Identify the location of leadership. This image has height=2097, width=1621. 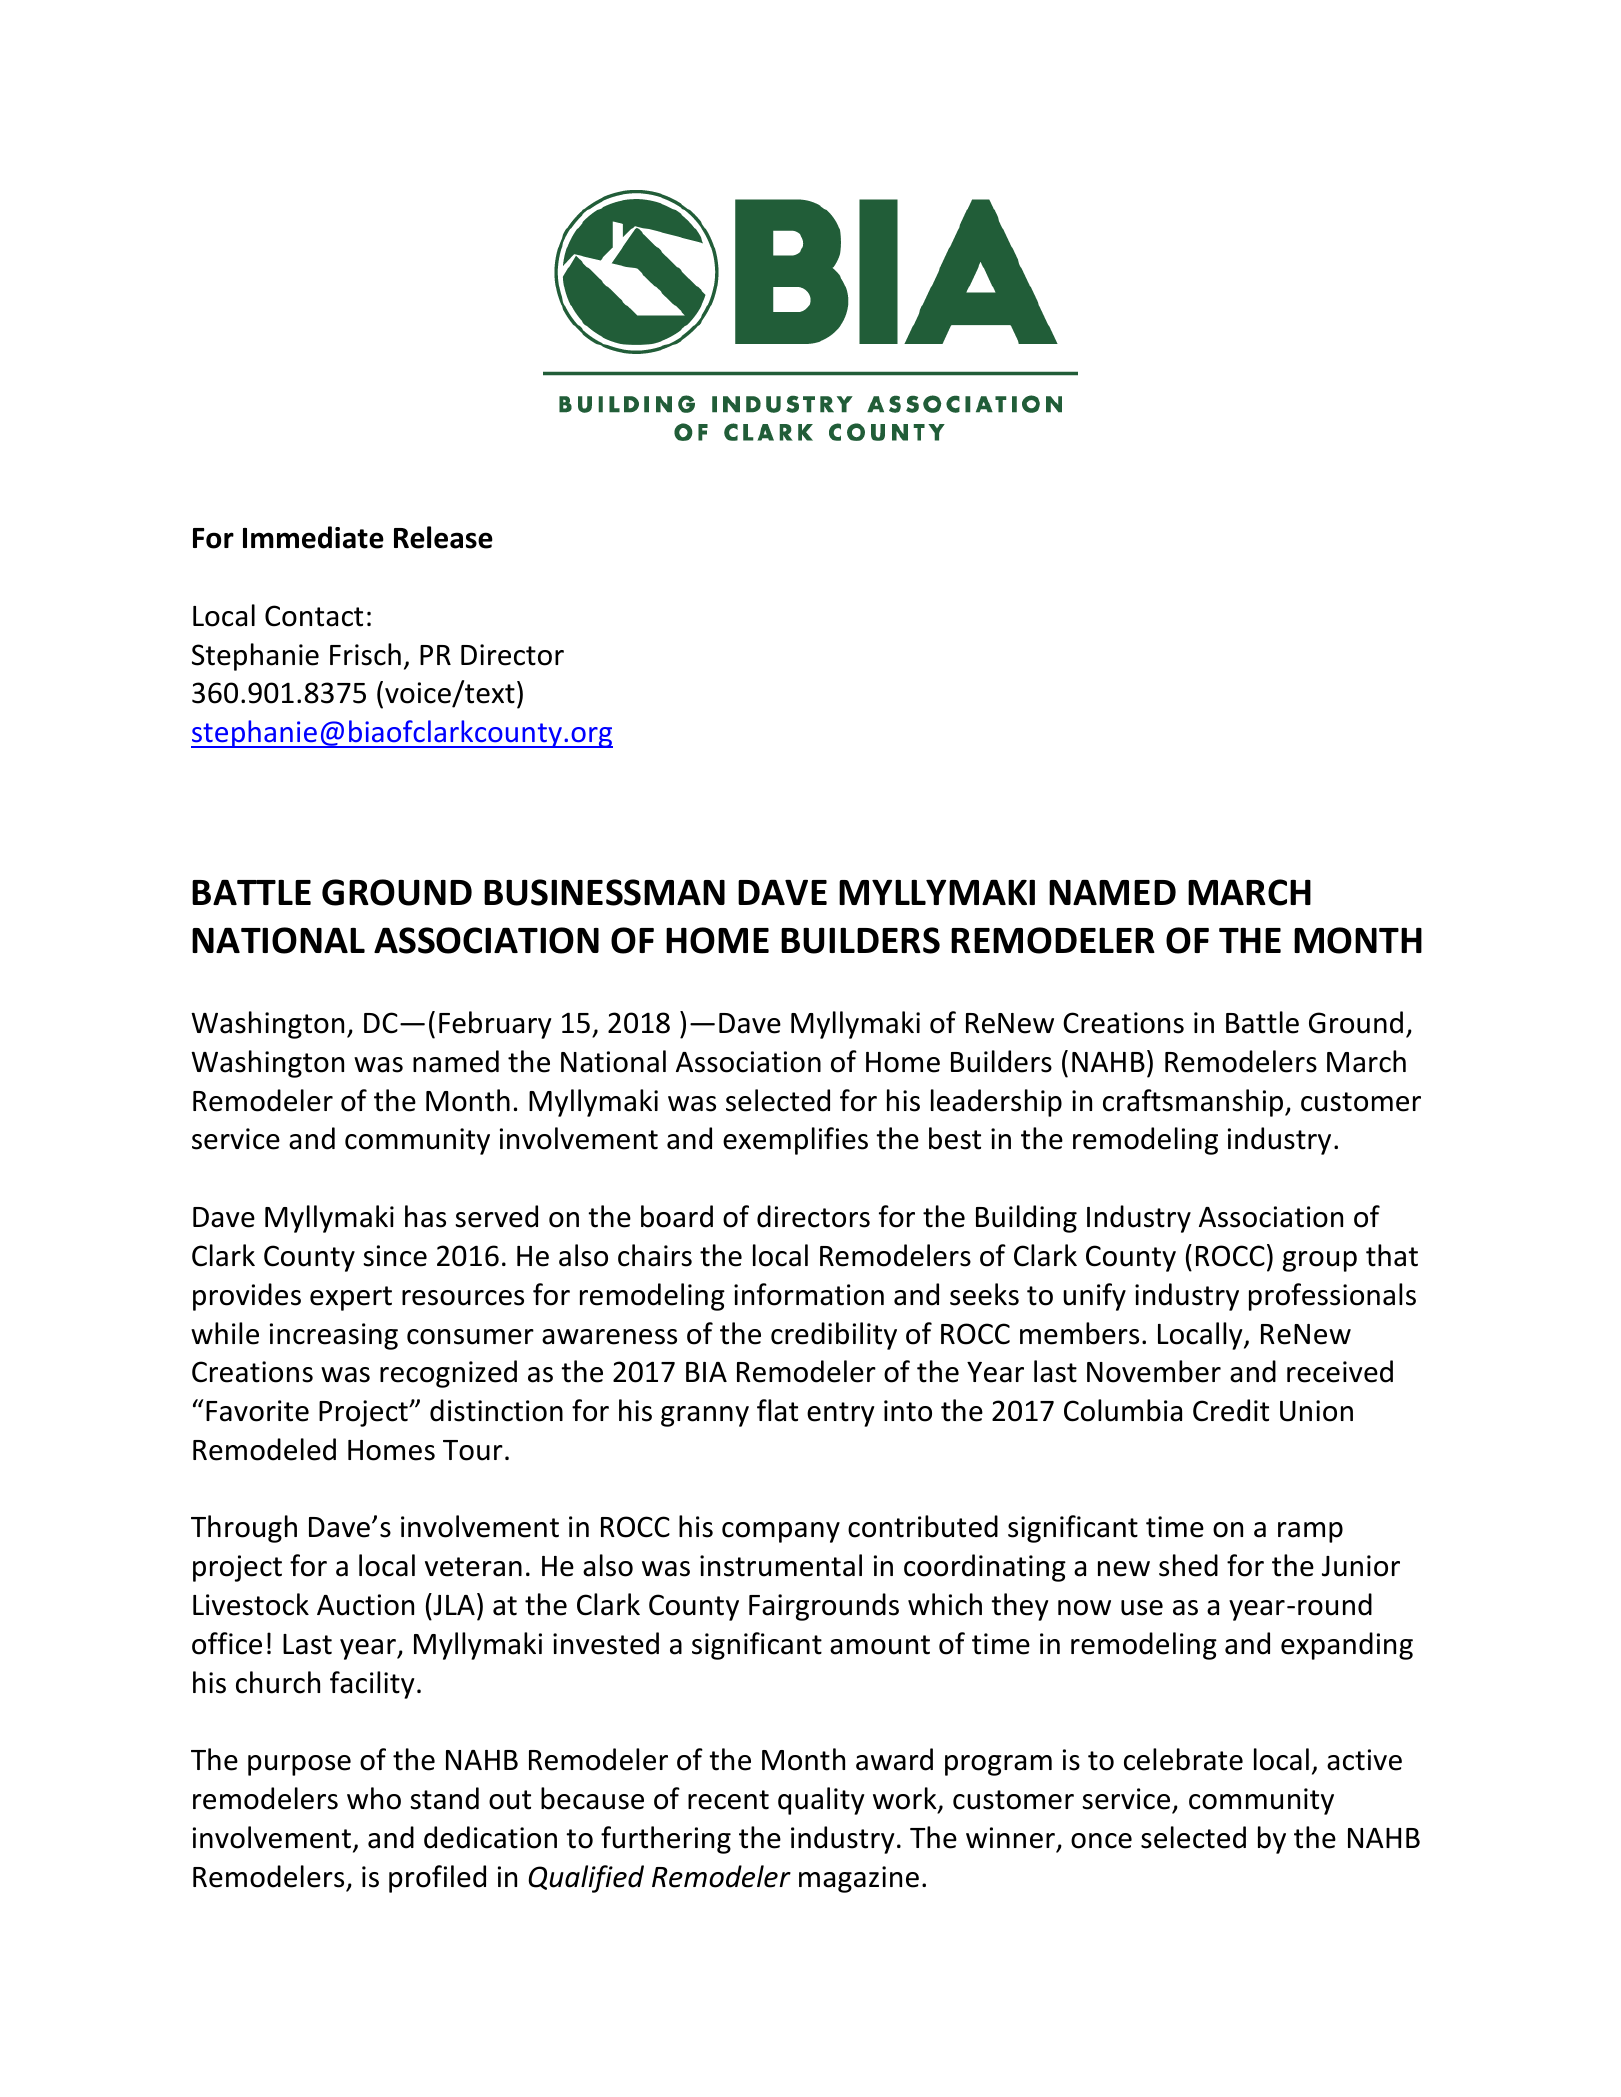
(996, 1103).
